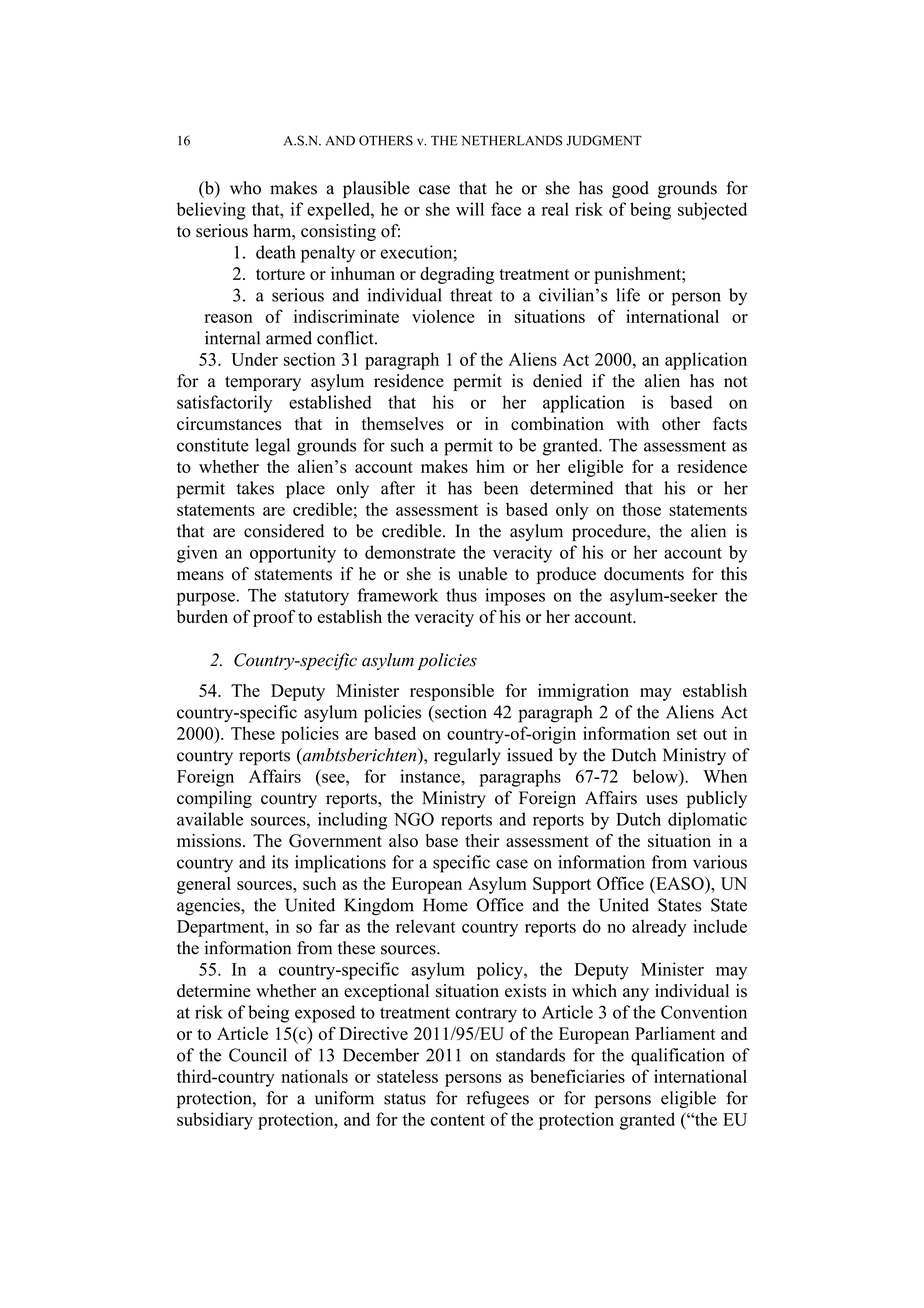 This image has width=924, height=1308. I want to click on qualification, so click(678, 1057).
